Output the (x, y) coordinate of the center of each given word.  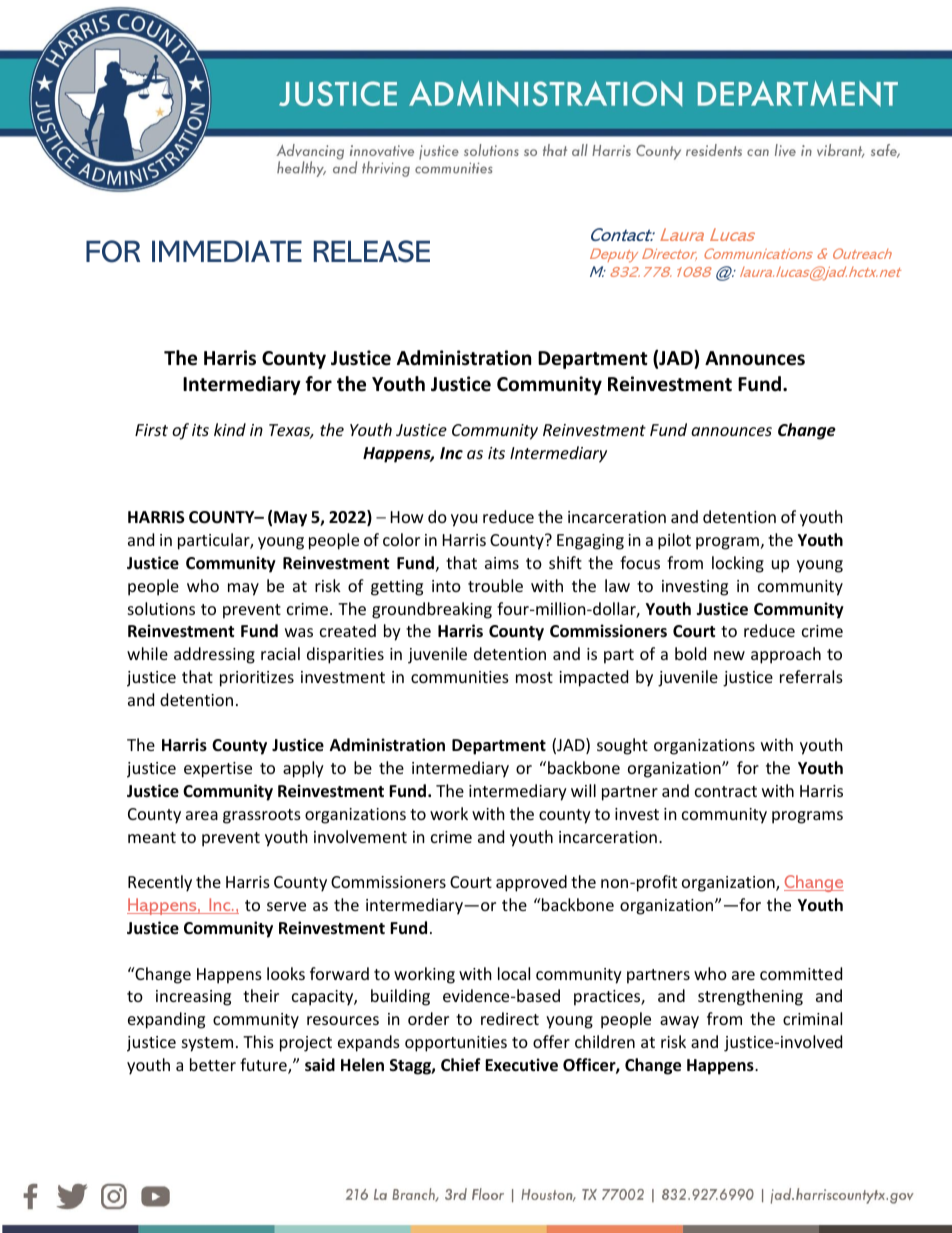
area (202, 815)
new (729, 655)
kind (230, 429)
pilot (674, 541)
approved (531, 883)
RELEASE (372, 251)
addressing (214, 655)
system (207, 1044)
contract (726, 791)
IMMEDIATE (227, 251)
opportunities (456, 1044)
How (407, 517)
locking (738, 564)
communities (460, 677)
